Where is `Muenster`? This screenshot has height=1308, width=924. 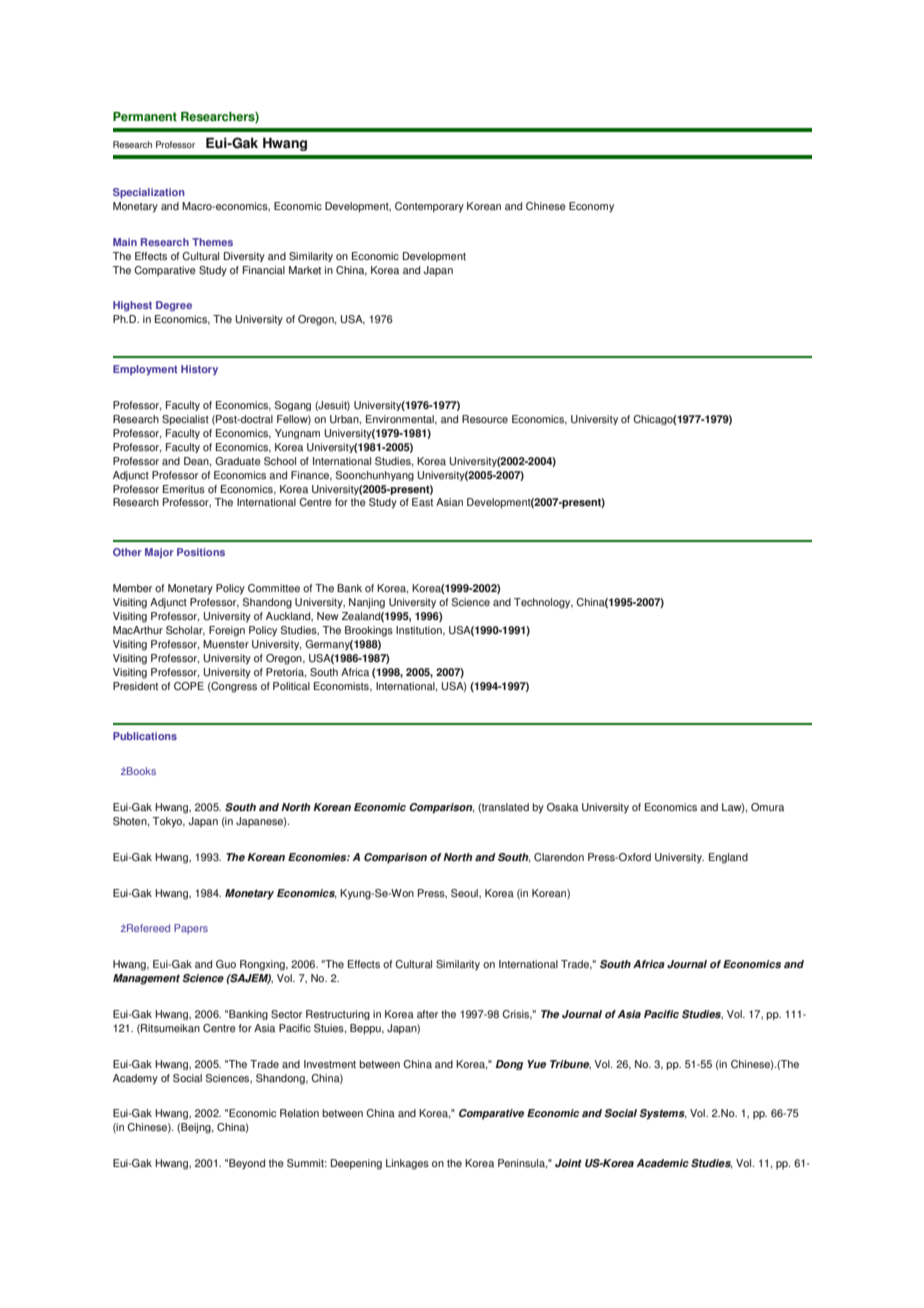 Muenster is located at coordinates (226, 644).
